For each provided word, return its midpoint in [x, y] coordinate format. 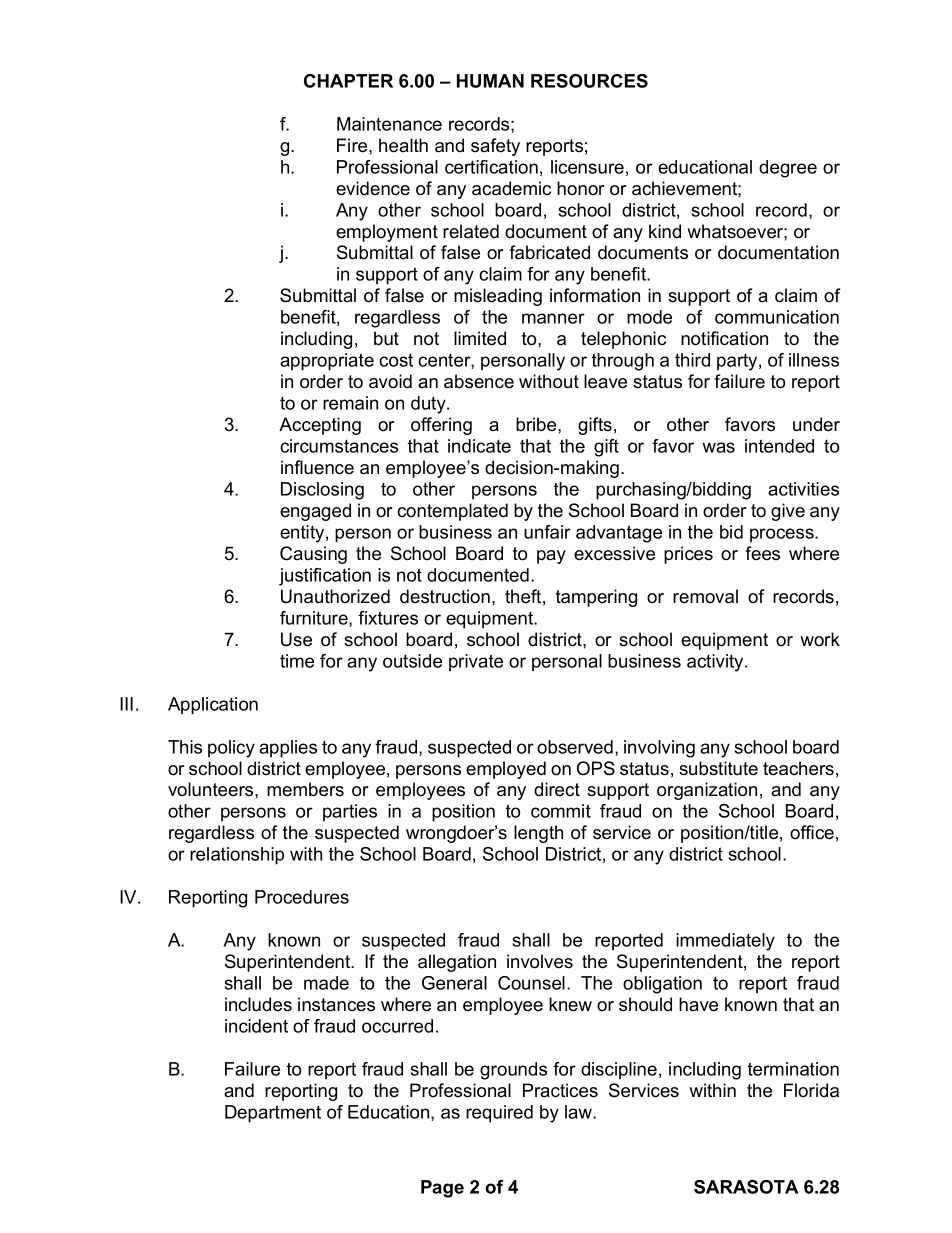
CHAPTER [348, 81]
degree [788, 169]
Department [273, 1114]
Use [296, 639]
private [476, 662]
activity [716, 663]
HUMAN [490, 81]
